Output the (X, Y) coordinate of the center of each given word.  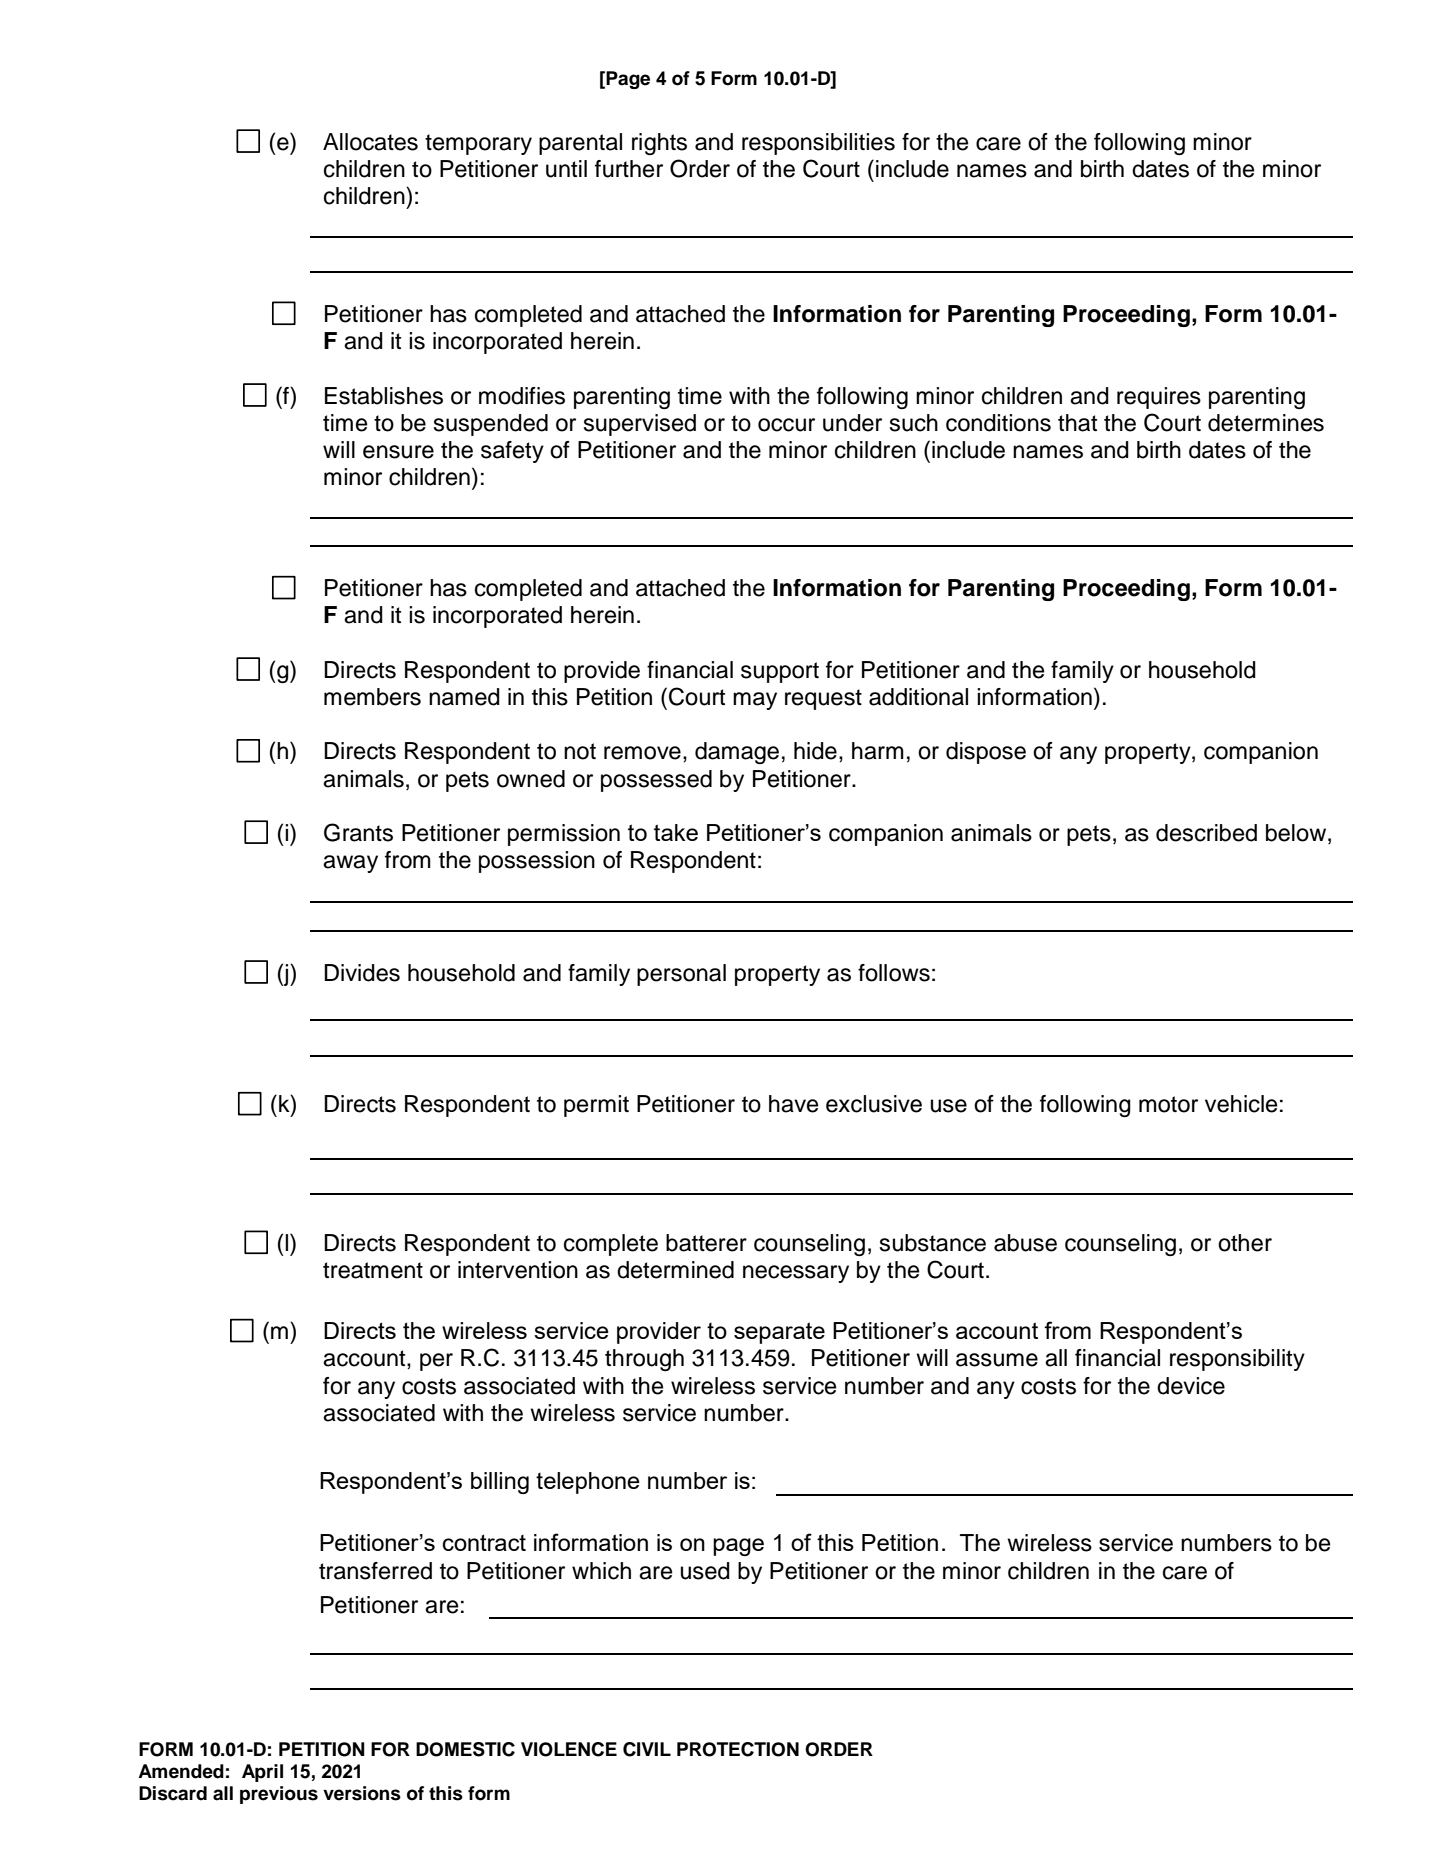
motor (1168, 1104)
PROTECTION (738, 1749)
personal (681, 975)
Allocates (370, 142)
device (1191, 1386)
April (262, 1773)
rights (659, 144)
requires (1159, 398)
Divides (362, 973)
